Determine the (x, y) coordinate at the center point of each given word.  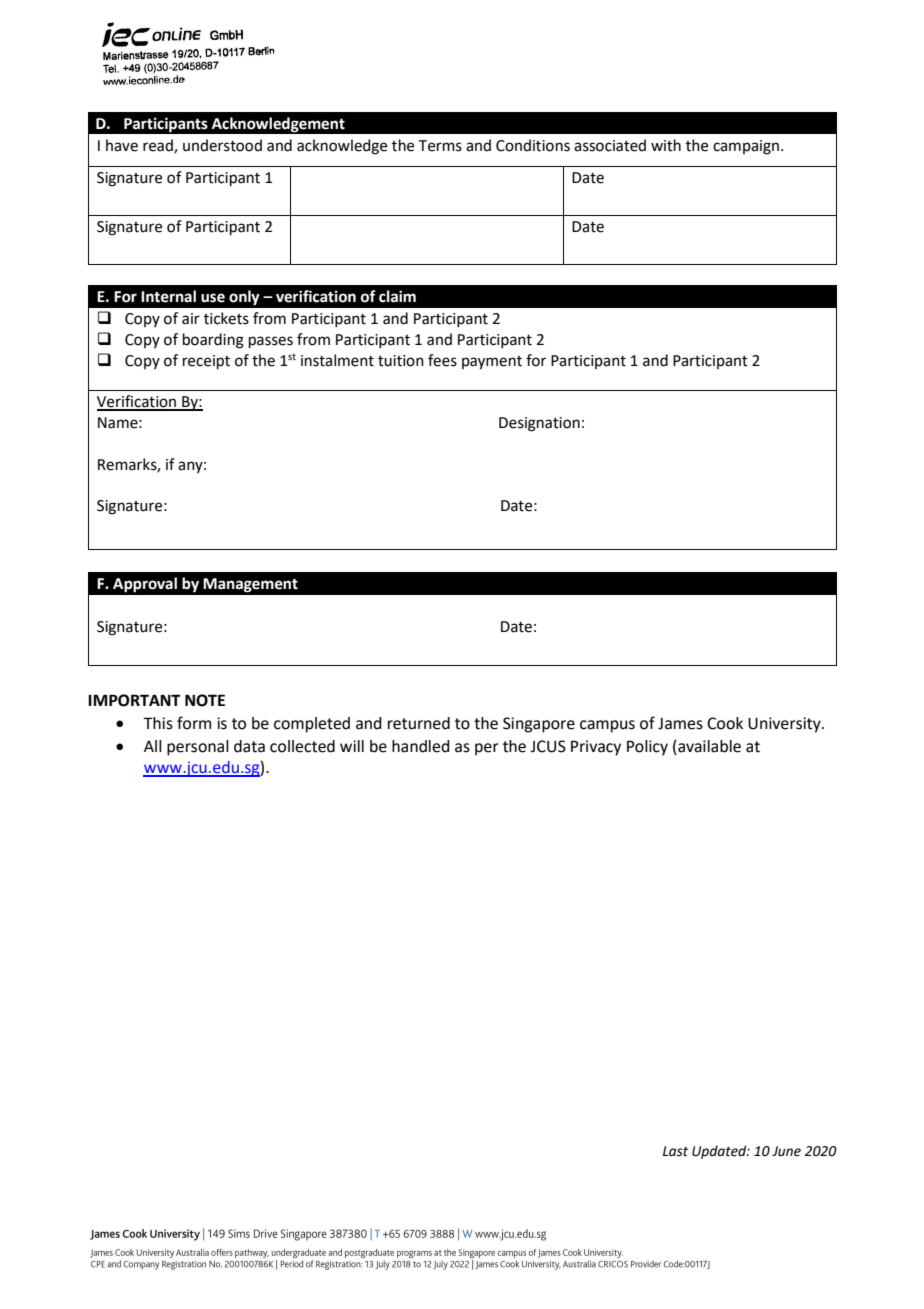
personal (198, 748)
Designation (539, 424)
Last (675, 1151)
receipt (206, 362)
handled (421, 746)
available (708, 746)
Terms (440, 146)
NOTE (205, 700)
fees (442, 360)
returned (419, 723)
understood (222, 145)
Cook (725, 723)
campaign (746, 147)
